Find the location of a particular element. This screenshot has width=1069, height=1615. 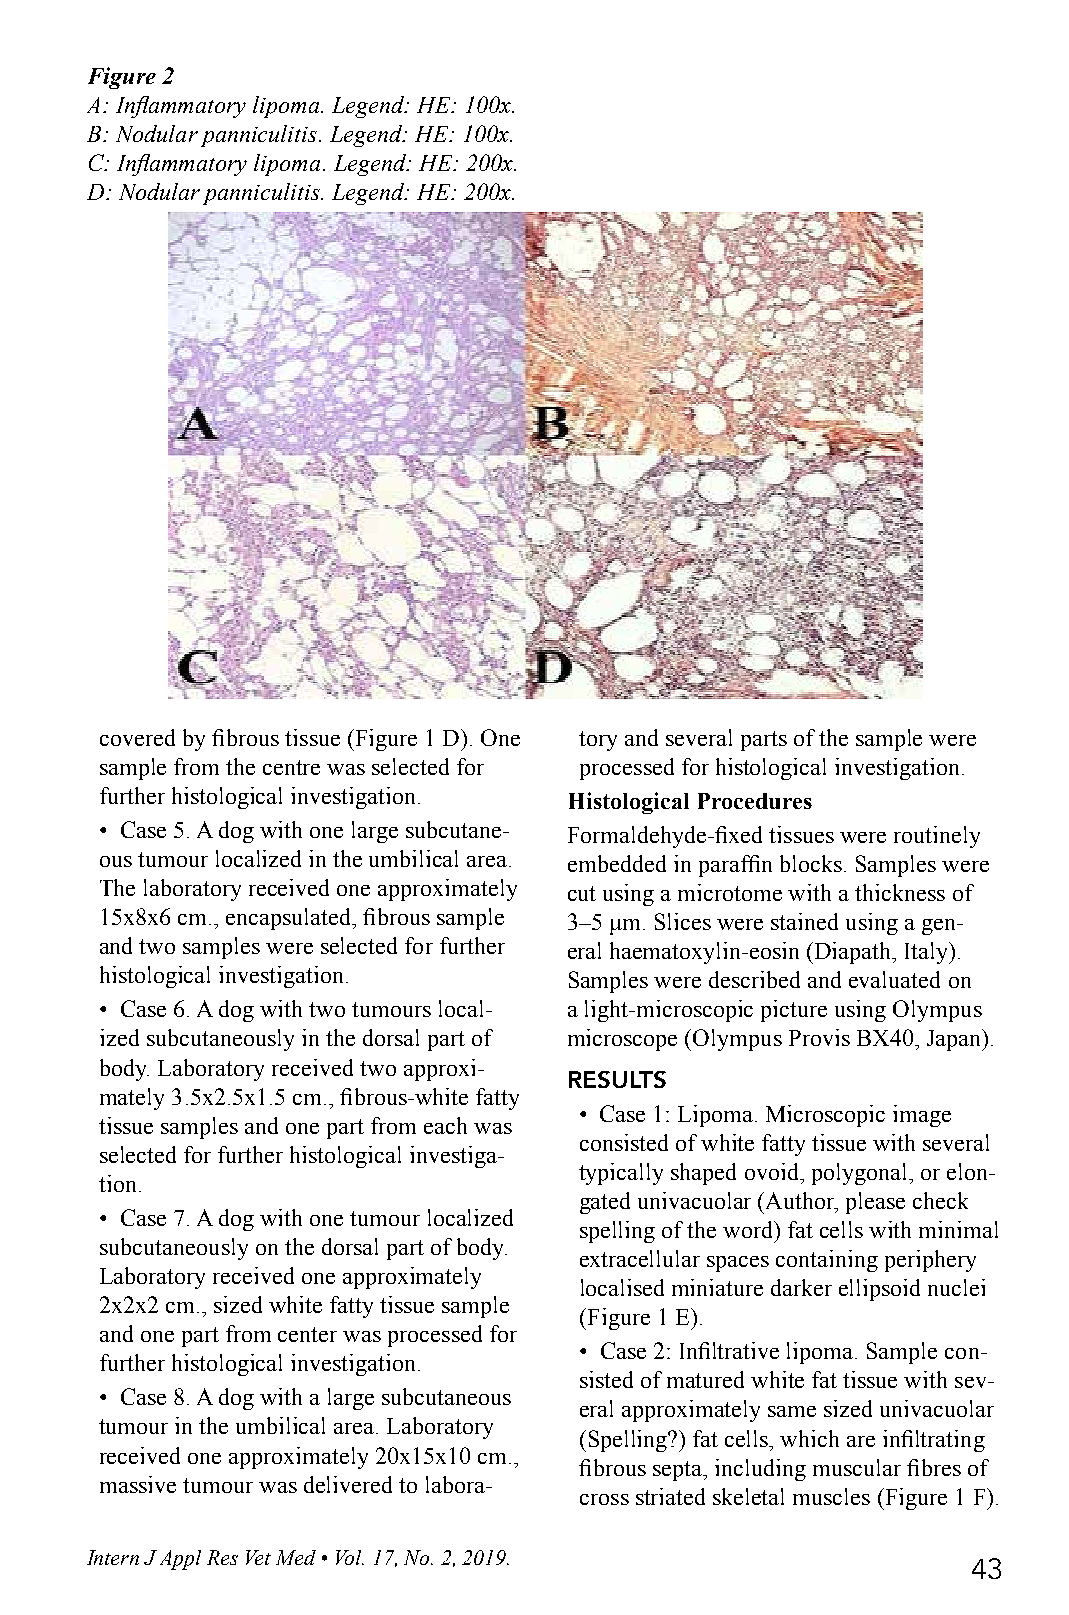

extracellular is located at coordinates (640, 1258).
